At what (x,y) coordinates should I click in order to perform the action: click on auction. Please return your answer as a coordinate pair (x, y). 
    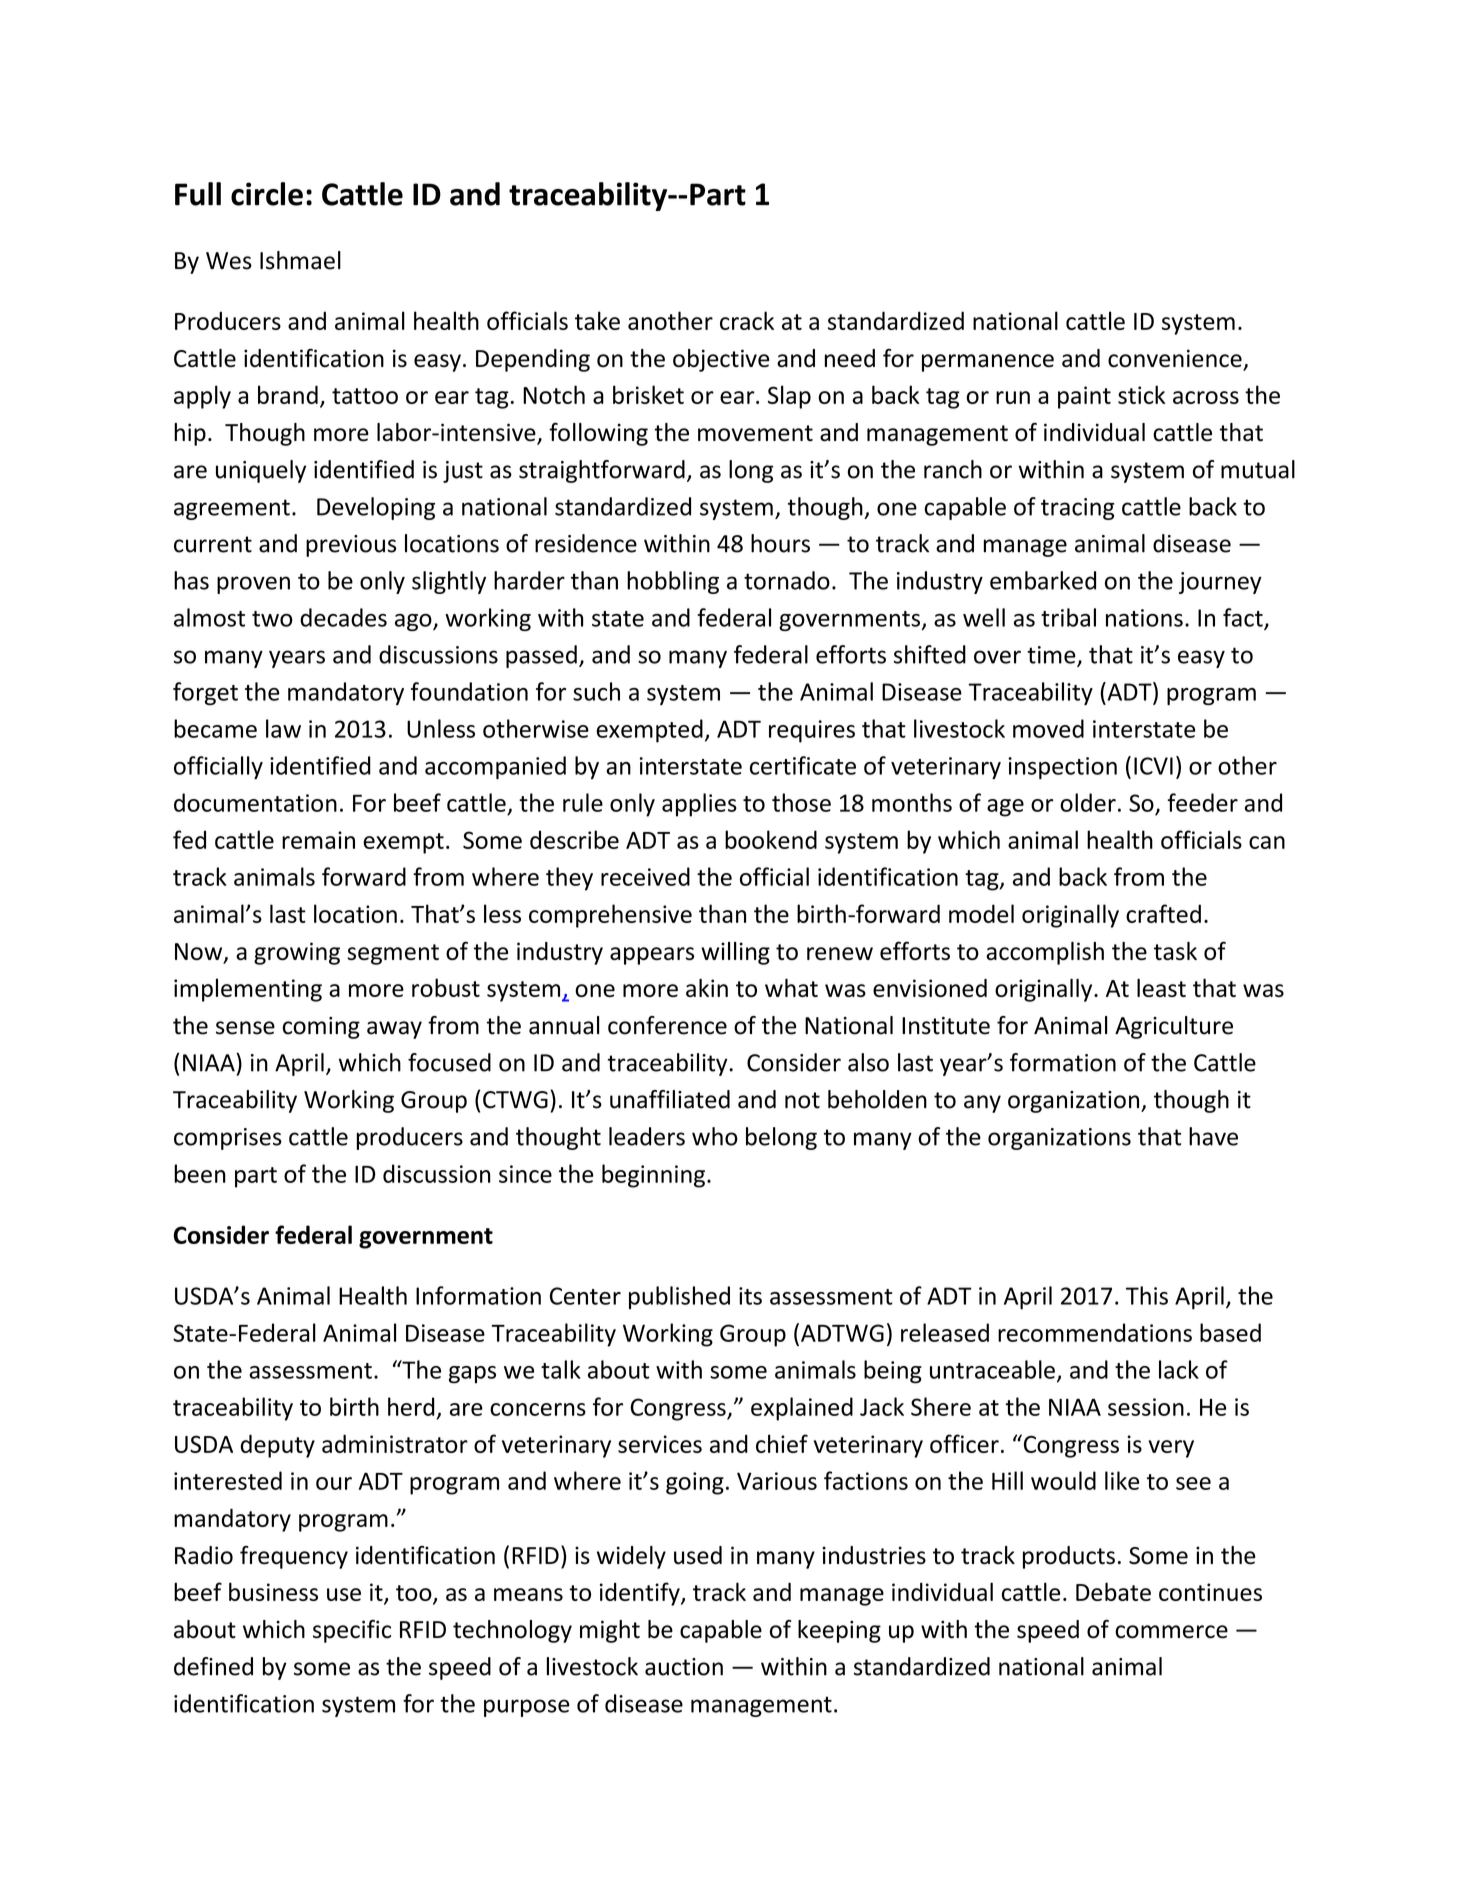
    Looking at the image, I should click on (684, 1667).
